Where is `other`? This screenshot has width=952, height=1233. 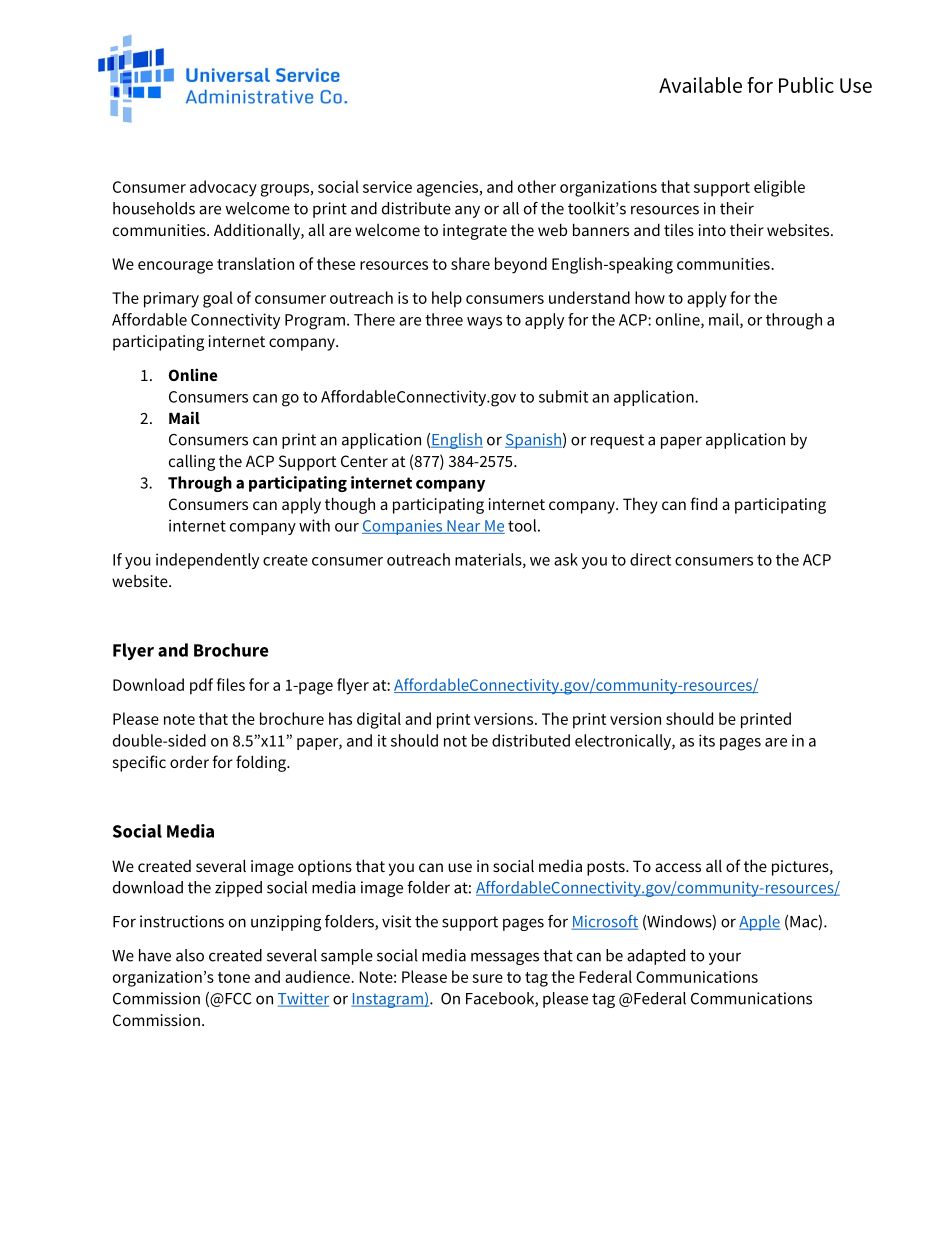 other is located at coordinates (537, 186).
